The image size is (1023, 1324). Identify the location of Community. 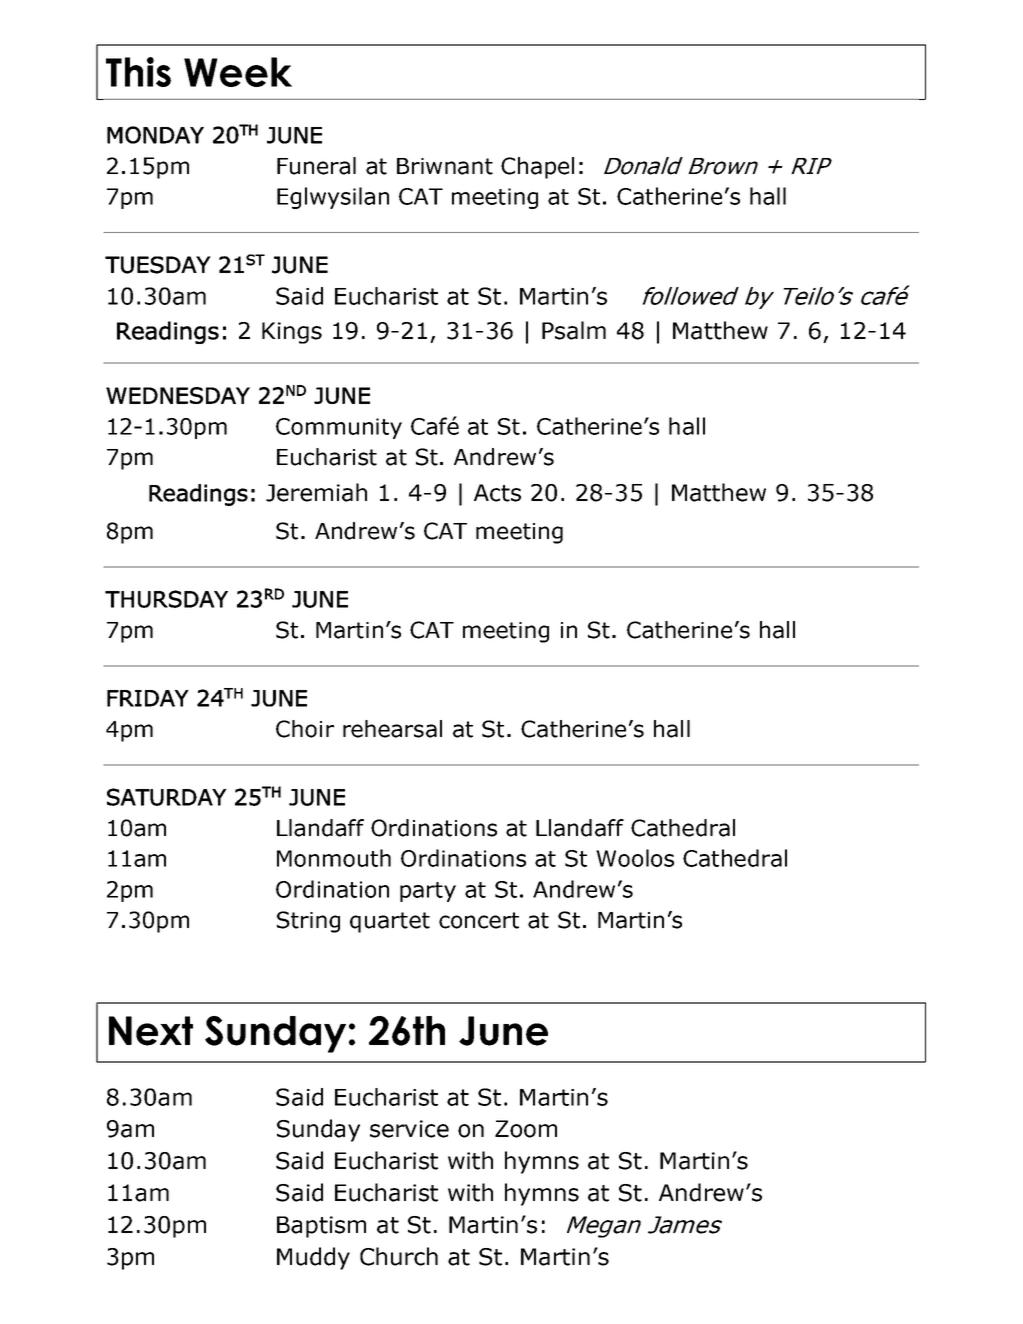
(339, 428).
